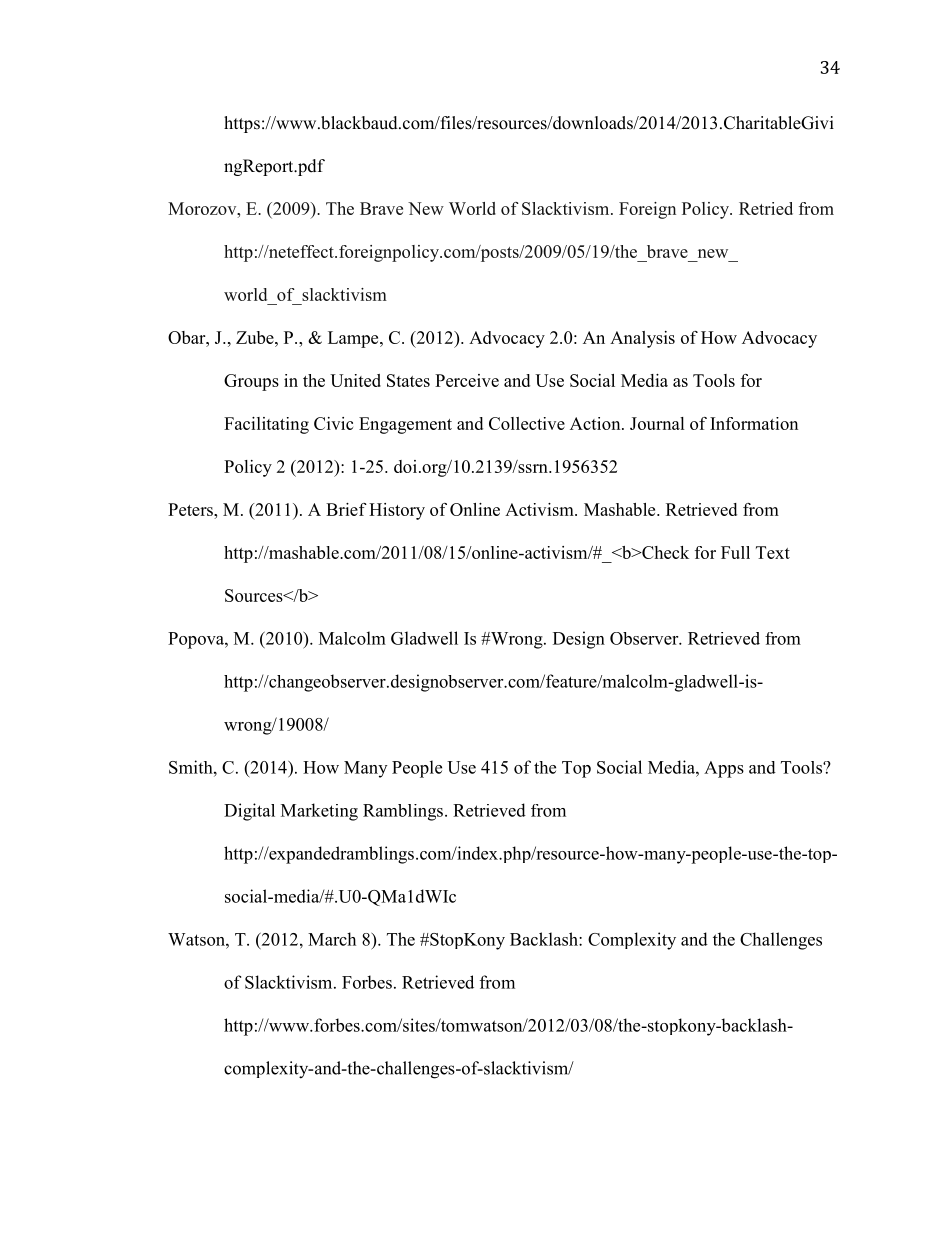  Describe the element at coordinates (266, 425) in the screenshot. I see `Facilitating` at that location.
